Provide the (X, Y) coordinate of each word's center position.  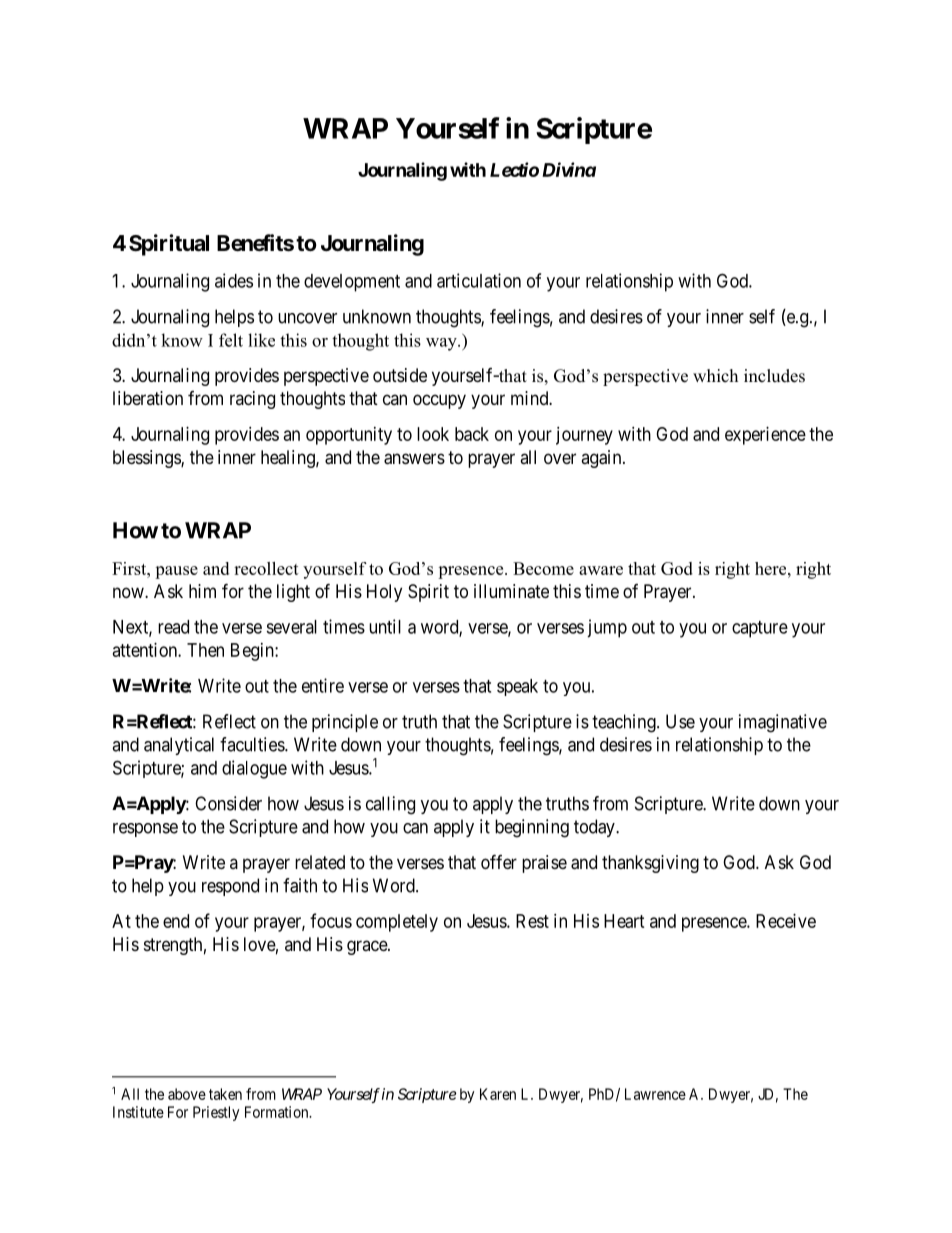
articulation (479, 280)
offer (499, 861)
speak (517, 687)
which (715, 375)
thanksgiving (650, 864)
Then (205, 650)
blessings (147, 459)
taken (225, 1094)
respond (230, 887)
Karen (498, 1094)
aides (234, 280)
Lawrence (655, 1094)
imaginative (783, 723)
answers (414, 459)
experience (765, 436)
